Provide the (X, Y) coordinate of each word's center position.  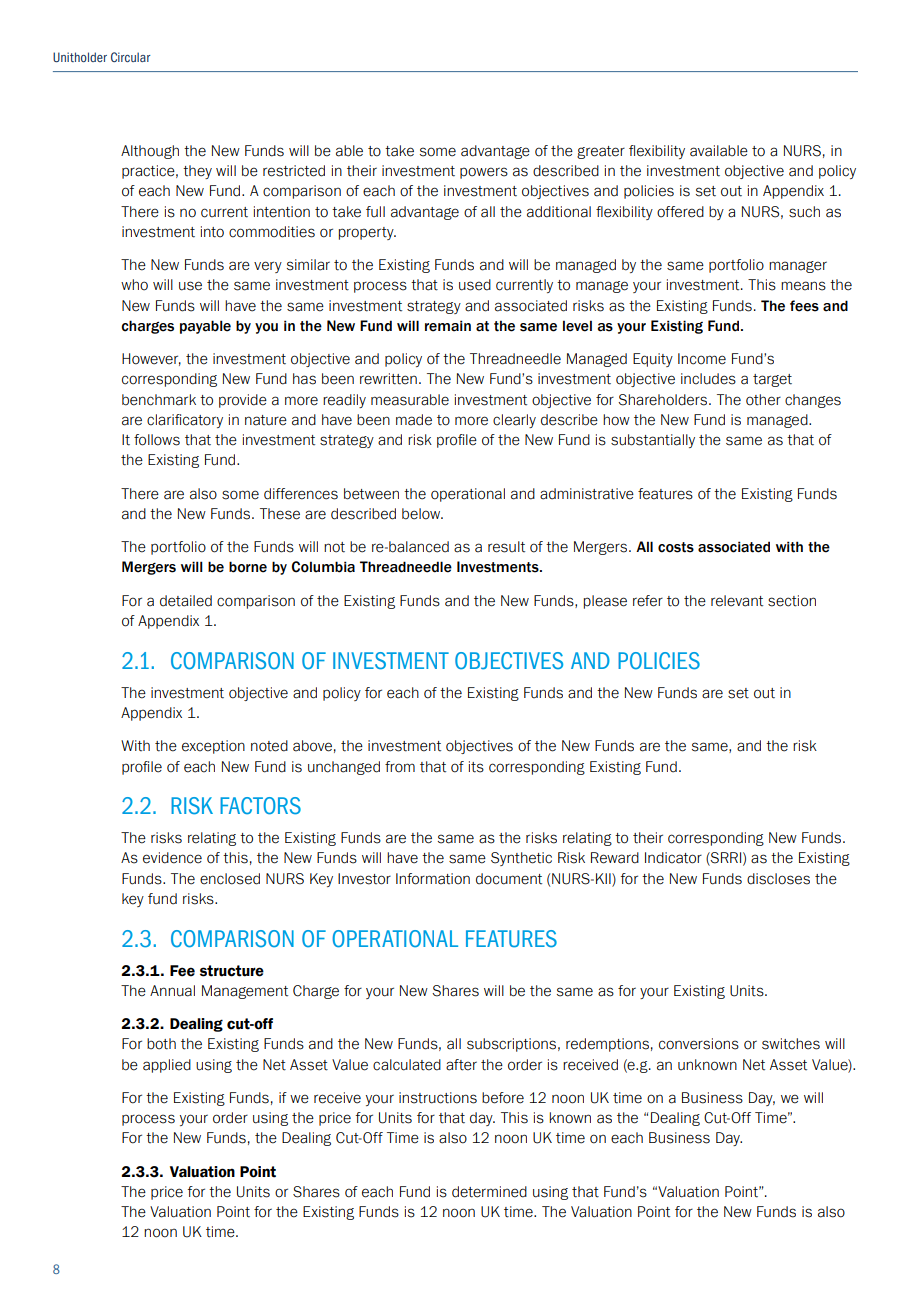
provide (243, 401)
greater (601, 152)
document (509, 879)
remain (448, 326)
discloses (778, 879)
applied (167, 1066)
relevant (737, 601)
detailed (186, 601)
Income (702, 359)
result (506, 547)
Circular (131, 57)
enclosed (230, 879)
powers (484, 173)
